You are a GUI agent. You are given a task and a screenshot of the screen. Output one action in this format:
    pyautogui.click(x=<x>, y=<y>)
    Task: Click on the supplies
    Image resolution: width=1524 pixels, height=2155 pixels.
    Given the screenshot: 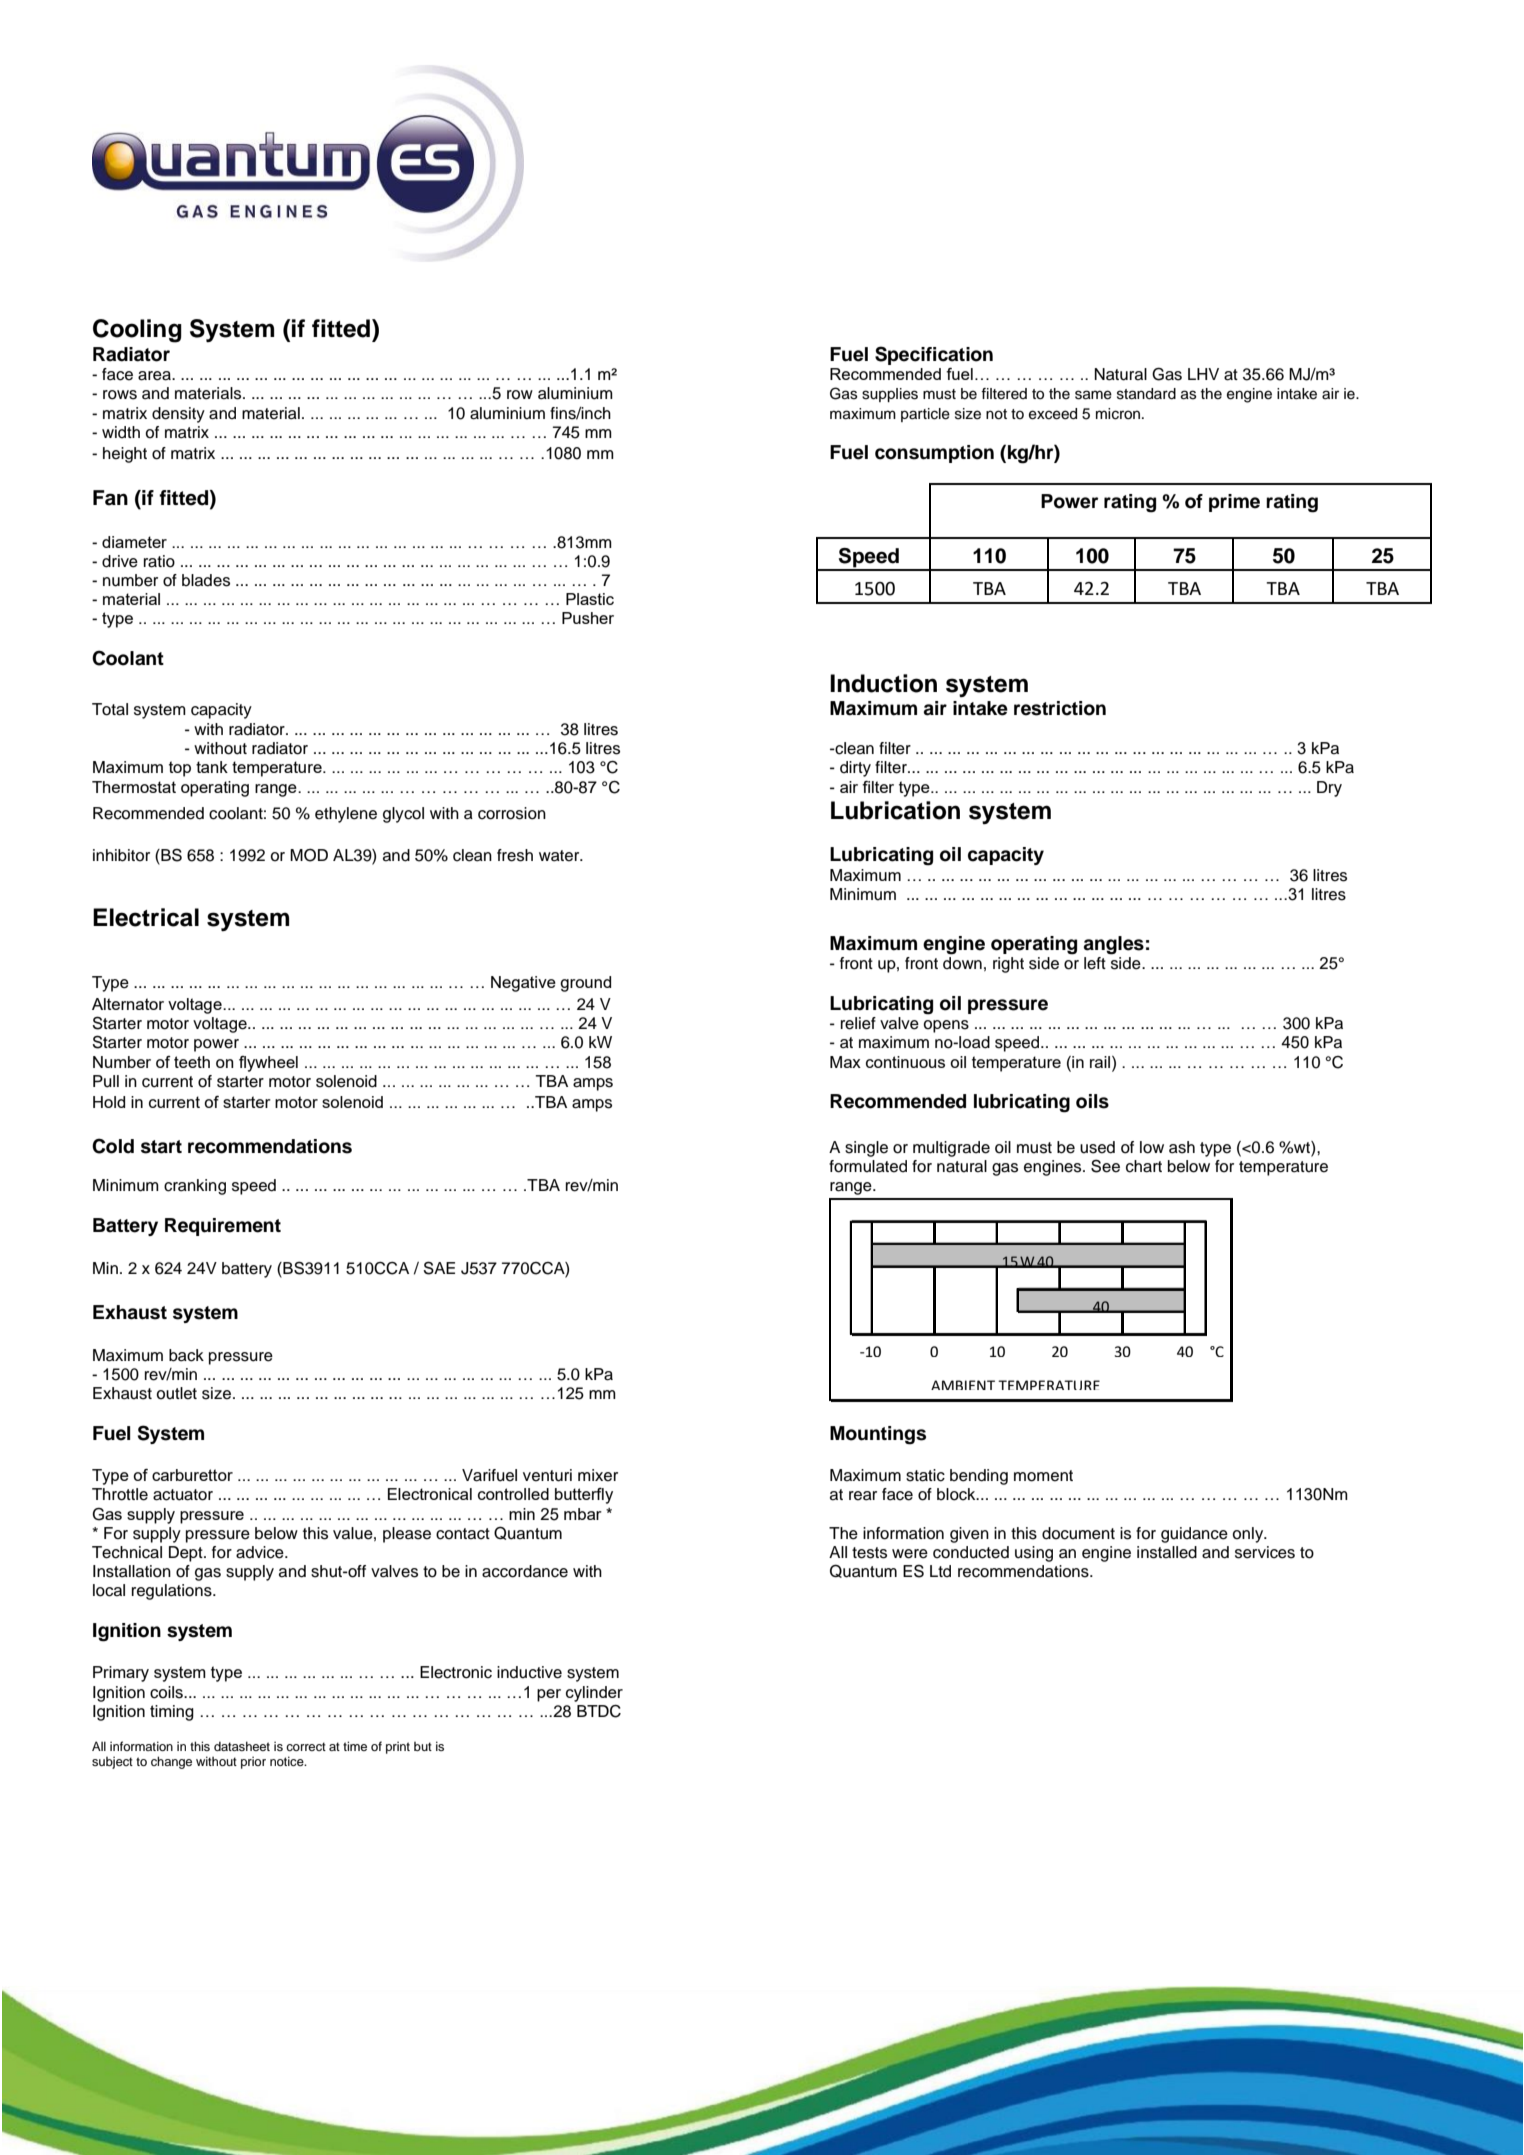 What is the action you would take?
    pyautogui.click(x=890, y=395)
